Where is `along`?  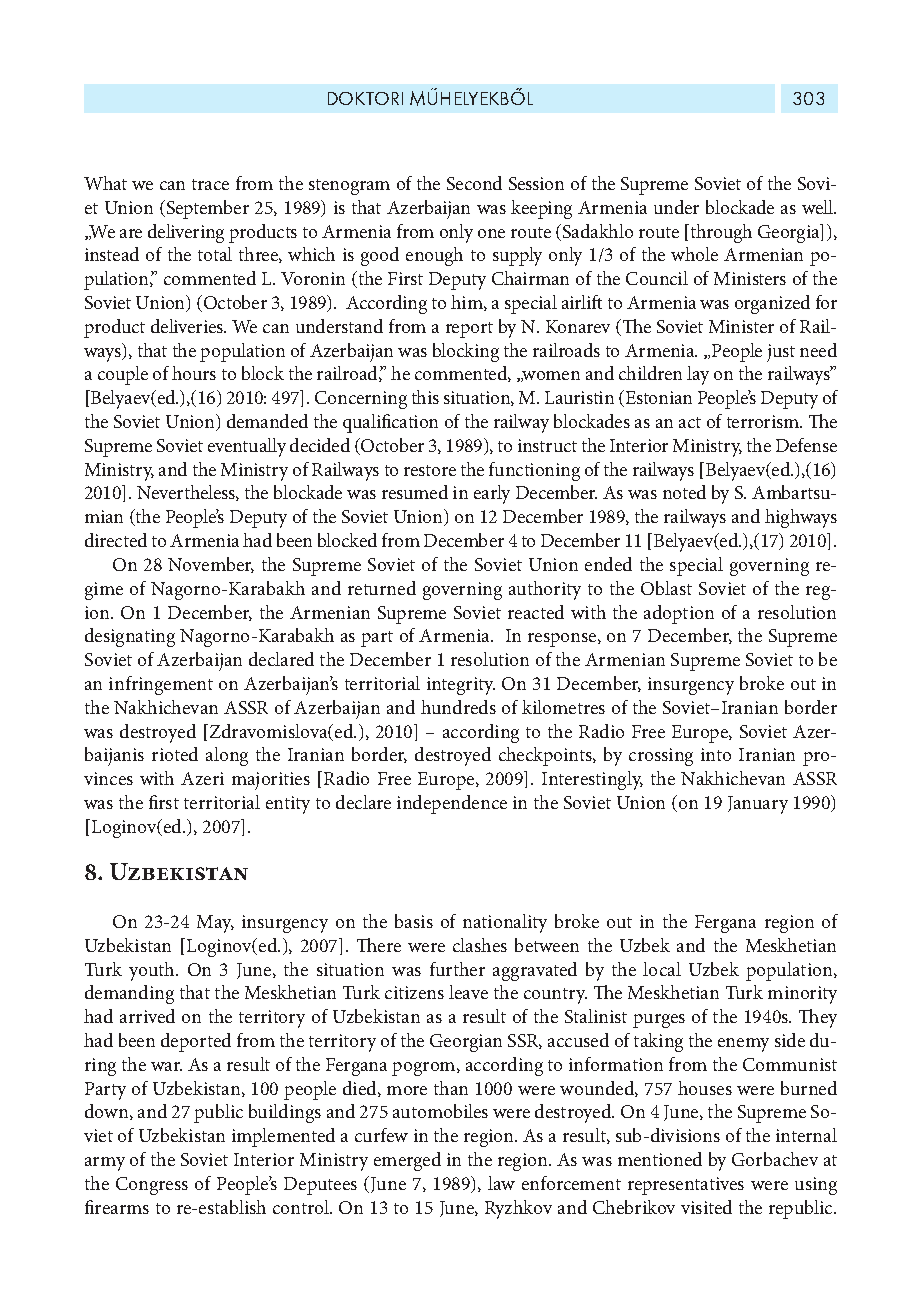 along is located at coordinates (227, 756).
